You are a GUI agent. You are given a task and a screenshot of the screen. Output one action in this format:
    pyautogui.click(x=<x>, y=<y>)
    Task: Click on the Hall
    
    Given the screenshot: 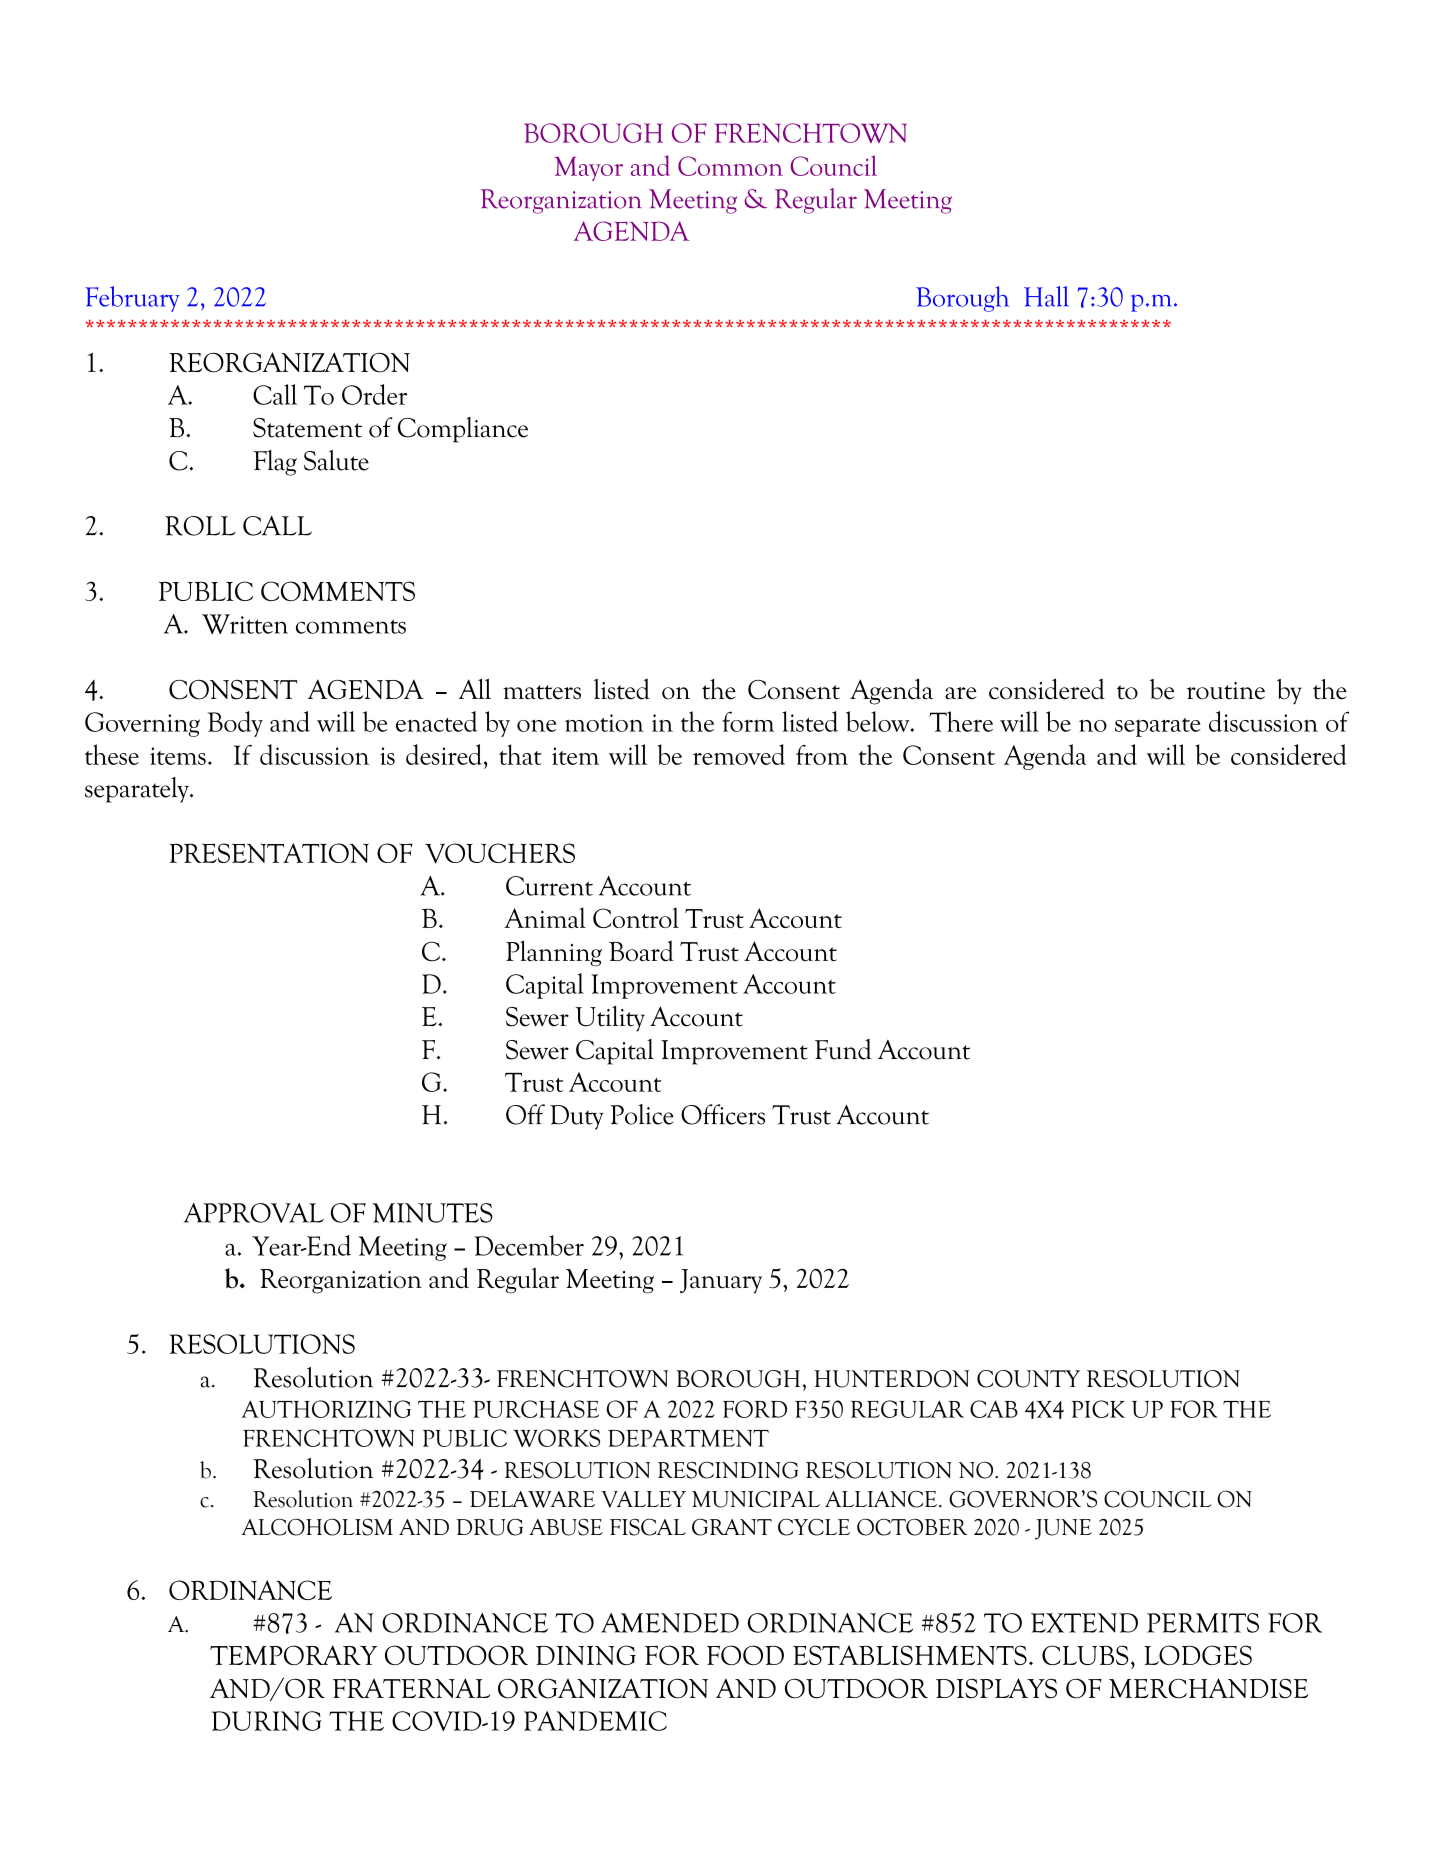 What is the action you would take?
    pyautogui.click(x=1046, y=296)
